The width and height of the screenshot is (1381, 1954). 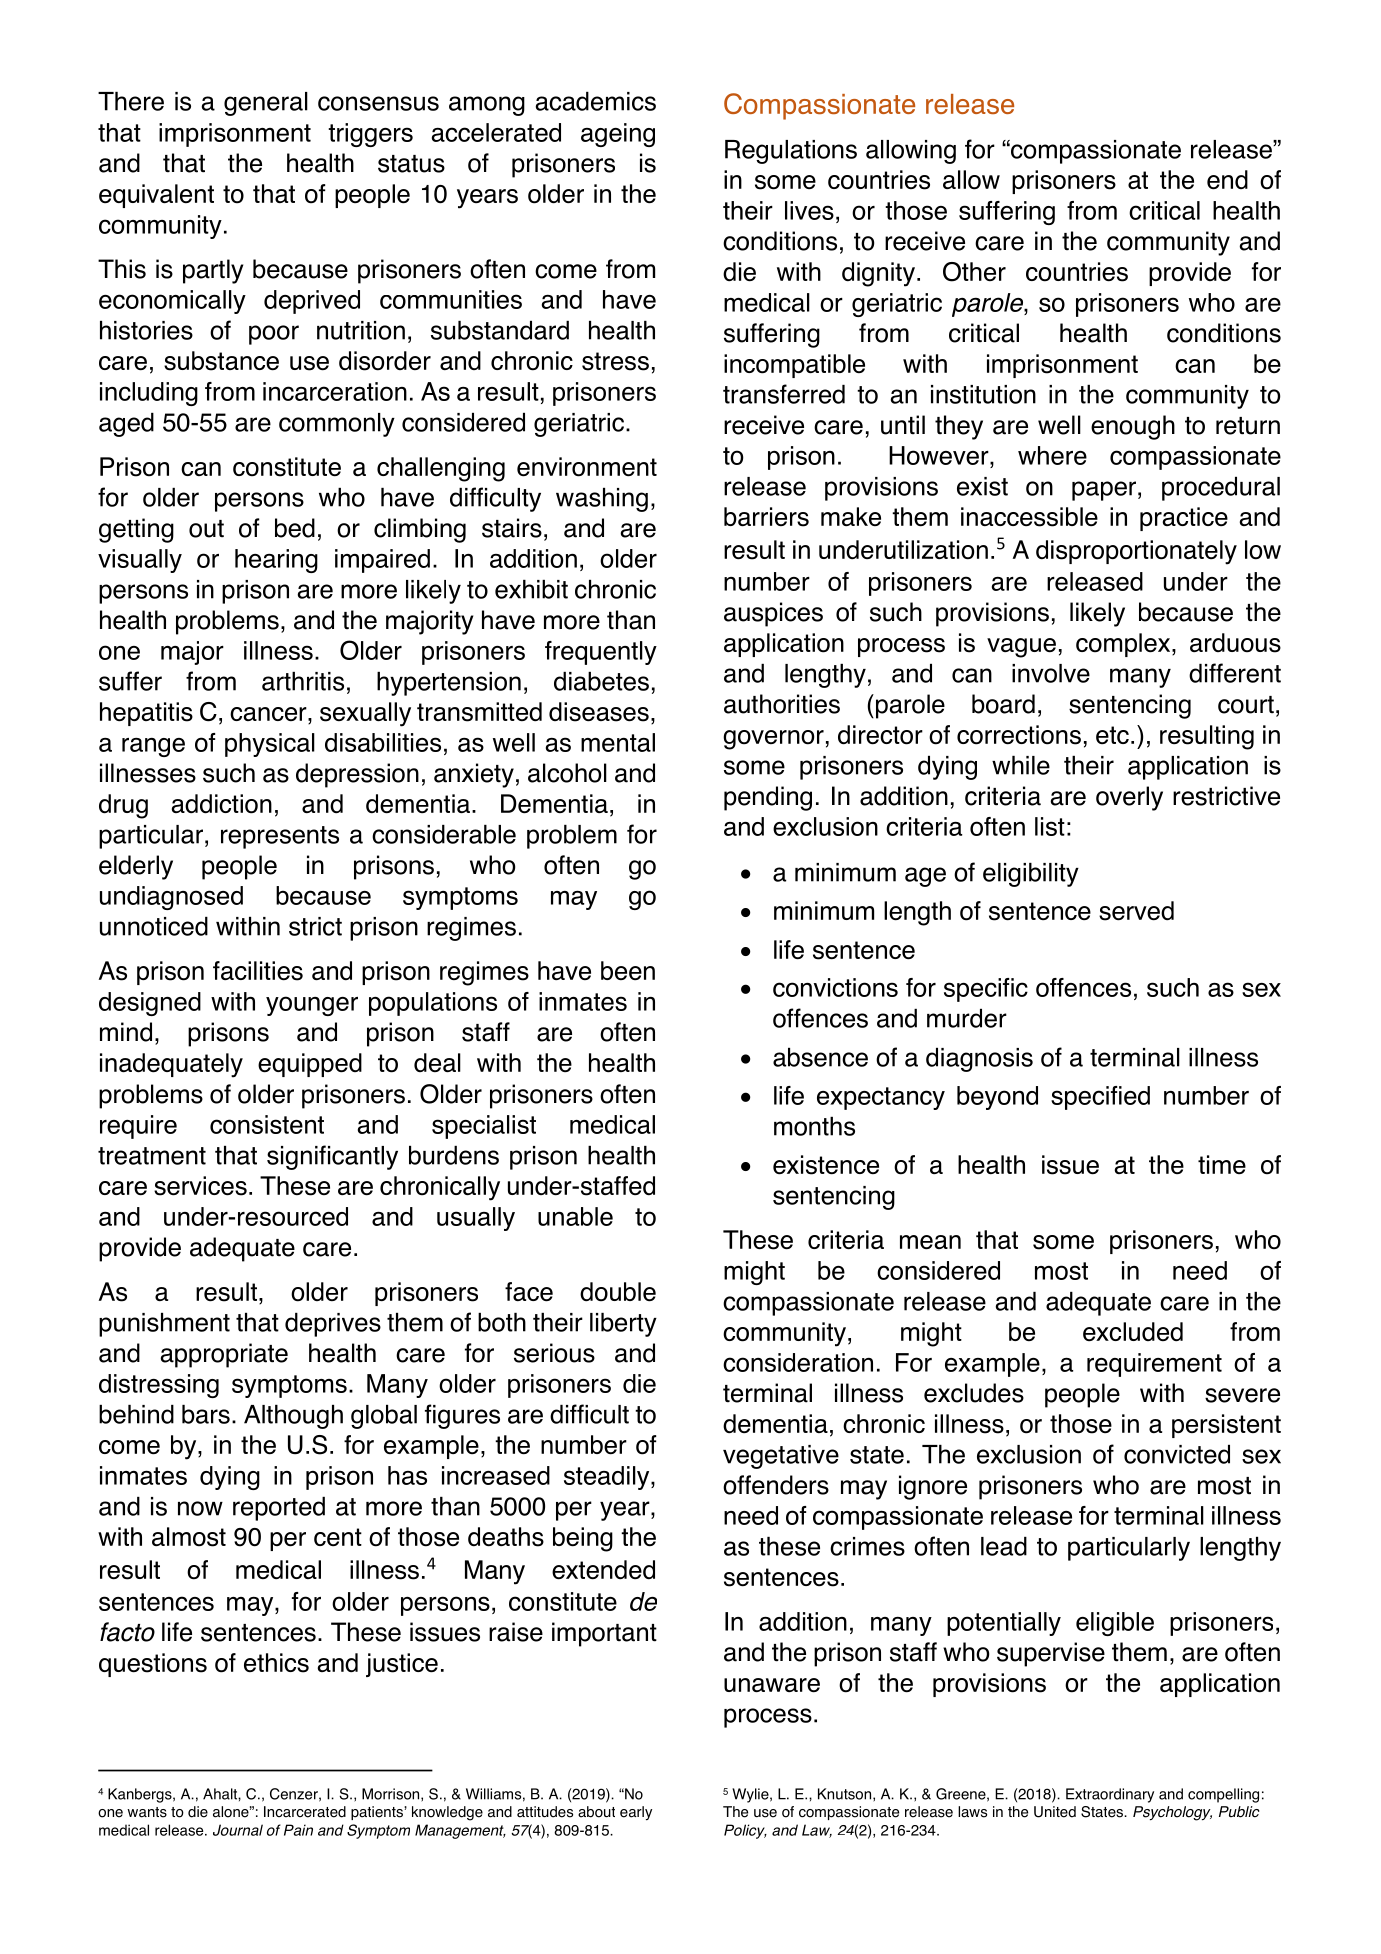 I want to click on arthritis, so click(x=303, y=681).
